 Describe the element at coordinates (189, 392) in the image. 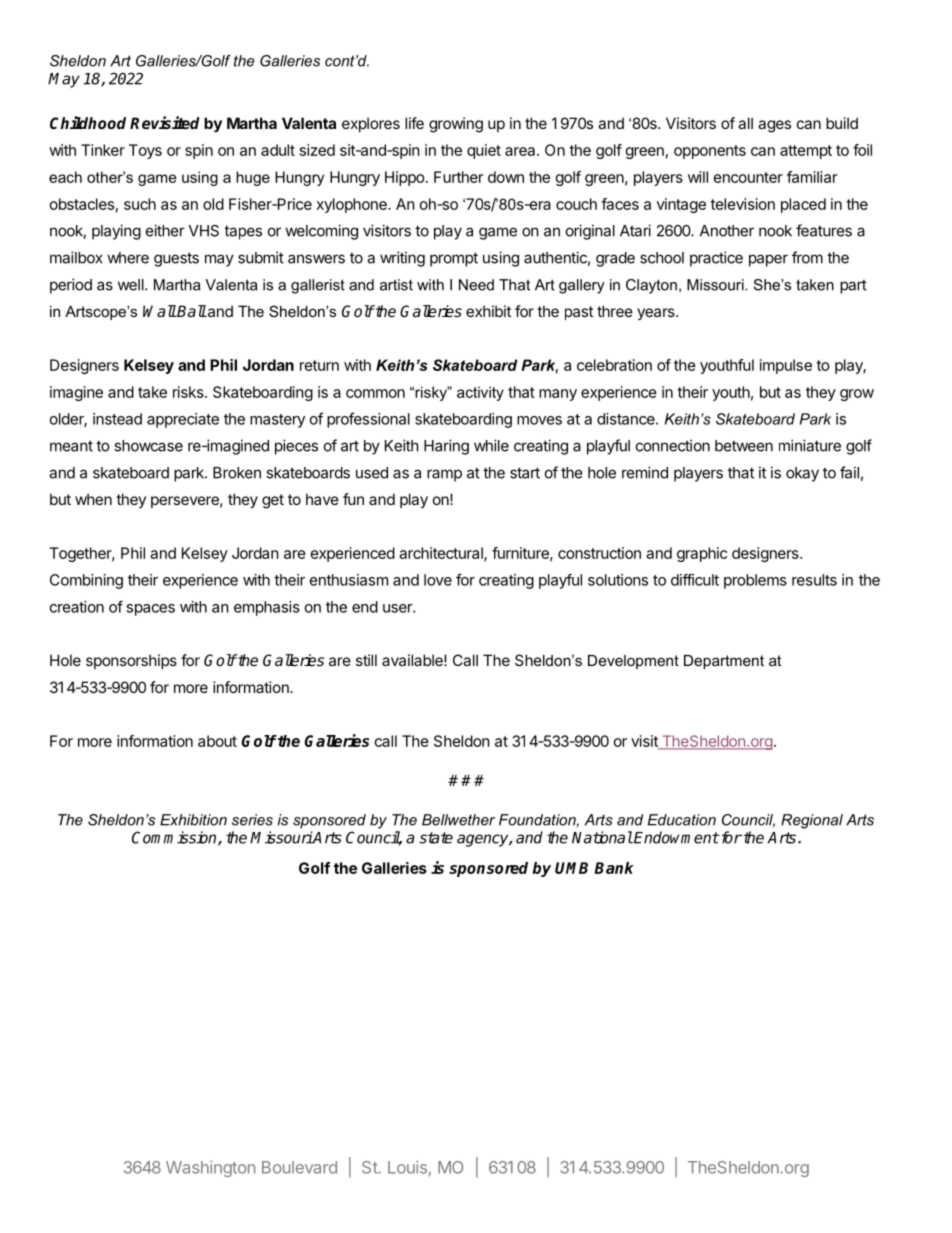

I see `risks` at that location.
